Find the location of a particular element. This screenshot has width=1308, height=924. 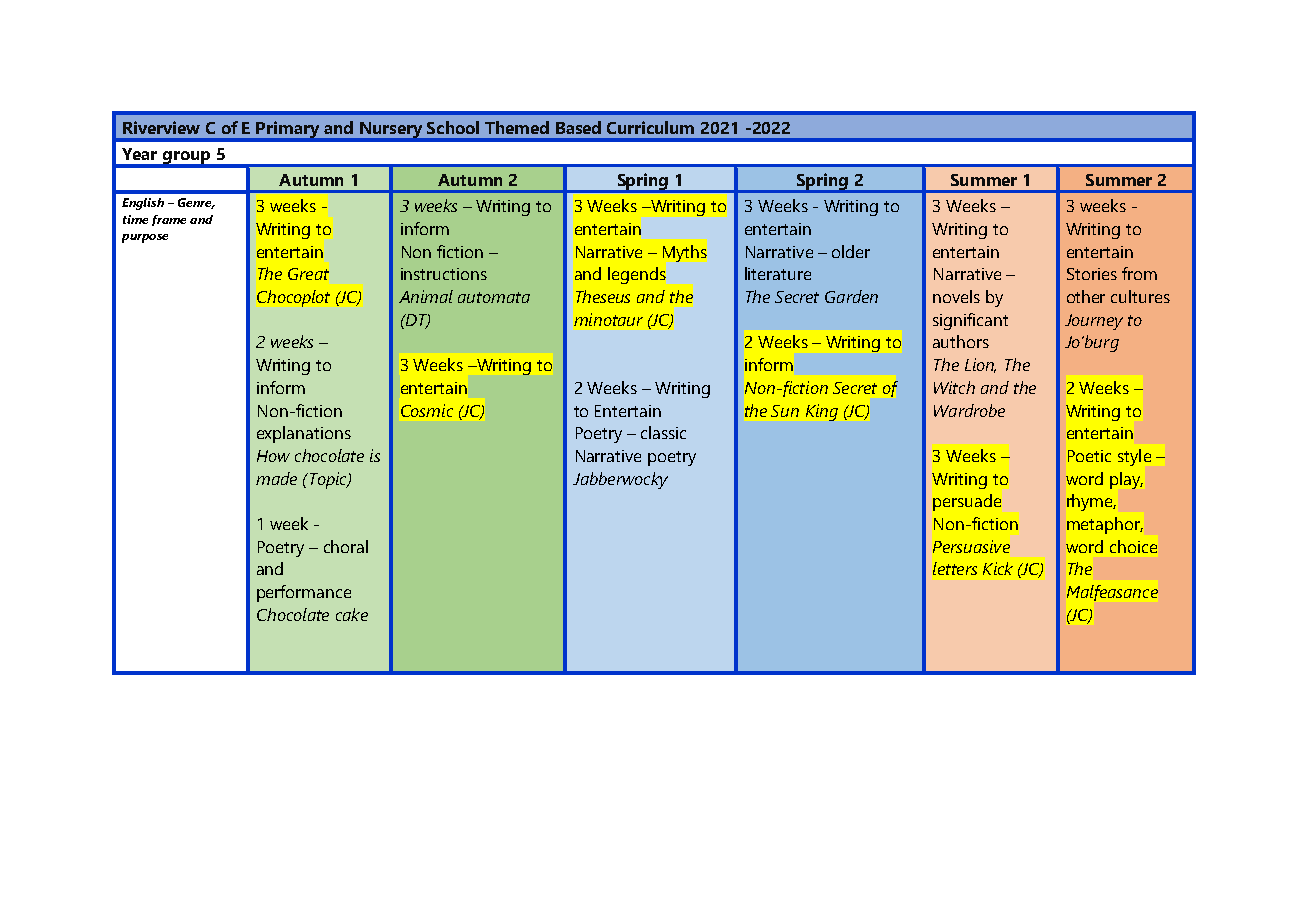

Cosmic is located at coordinates (427, 410).
